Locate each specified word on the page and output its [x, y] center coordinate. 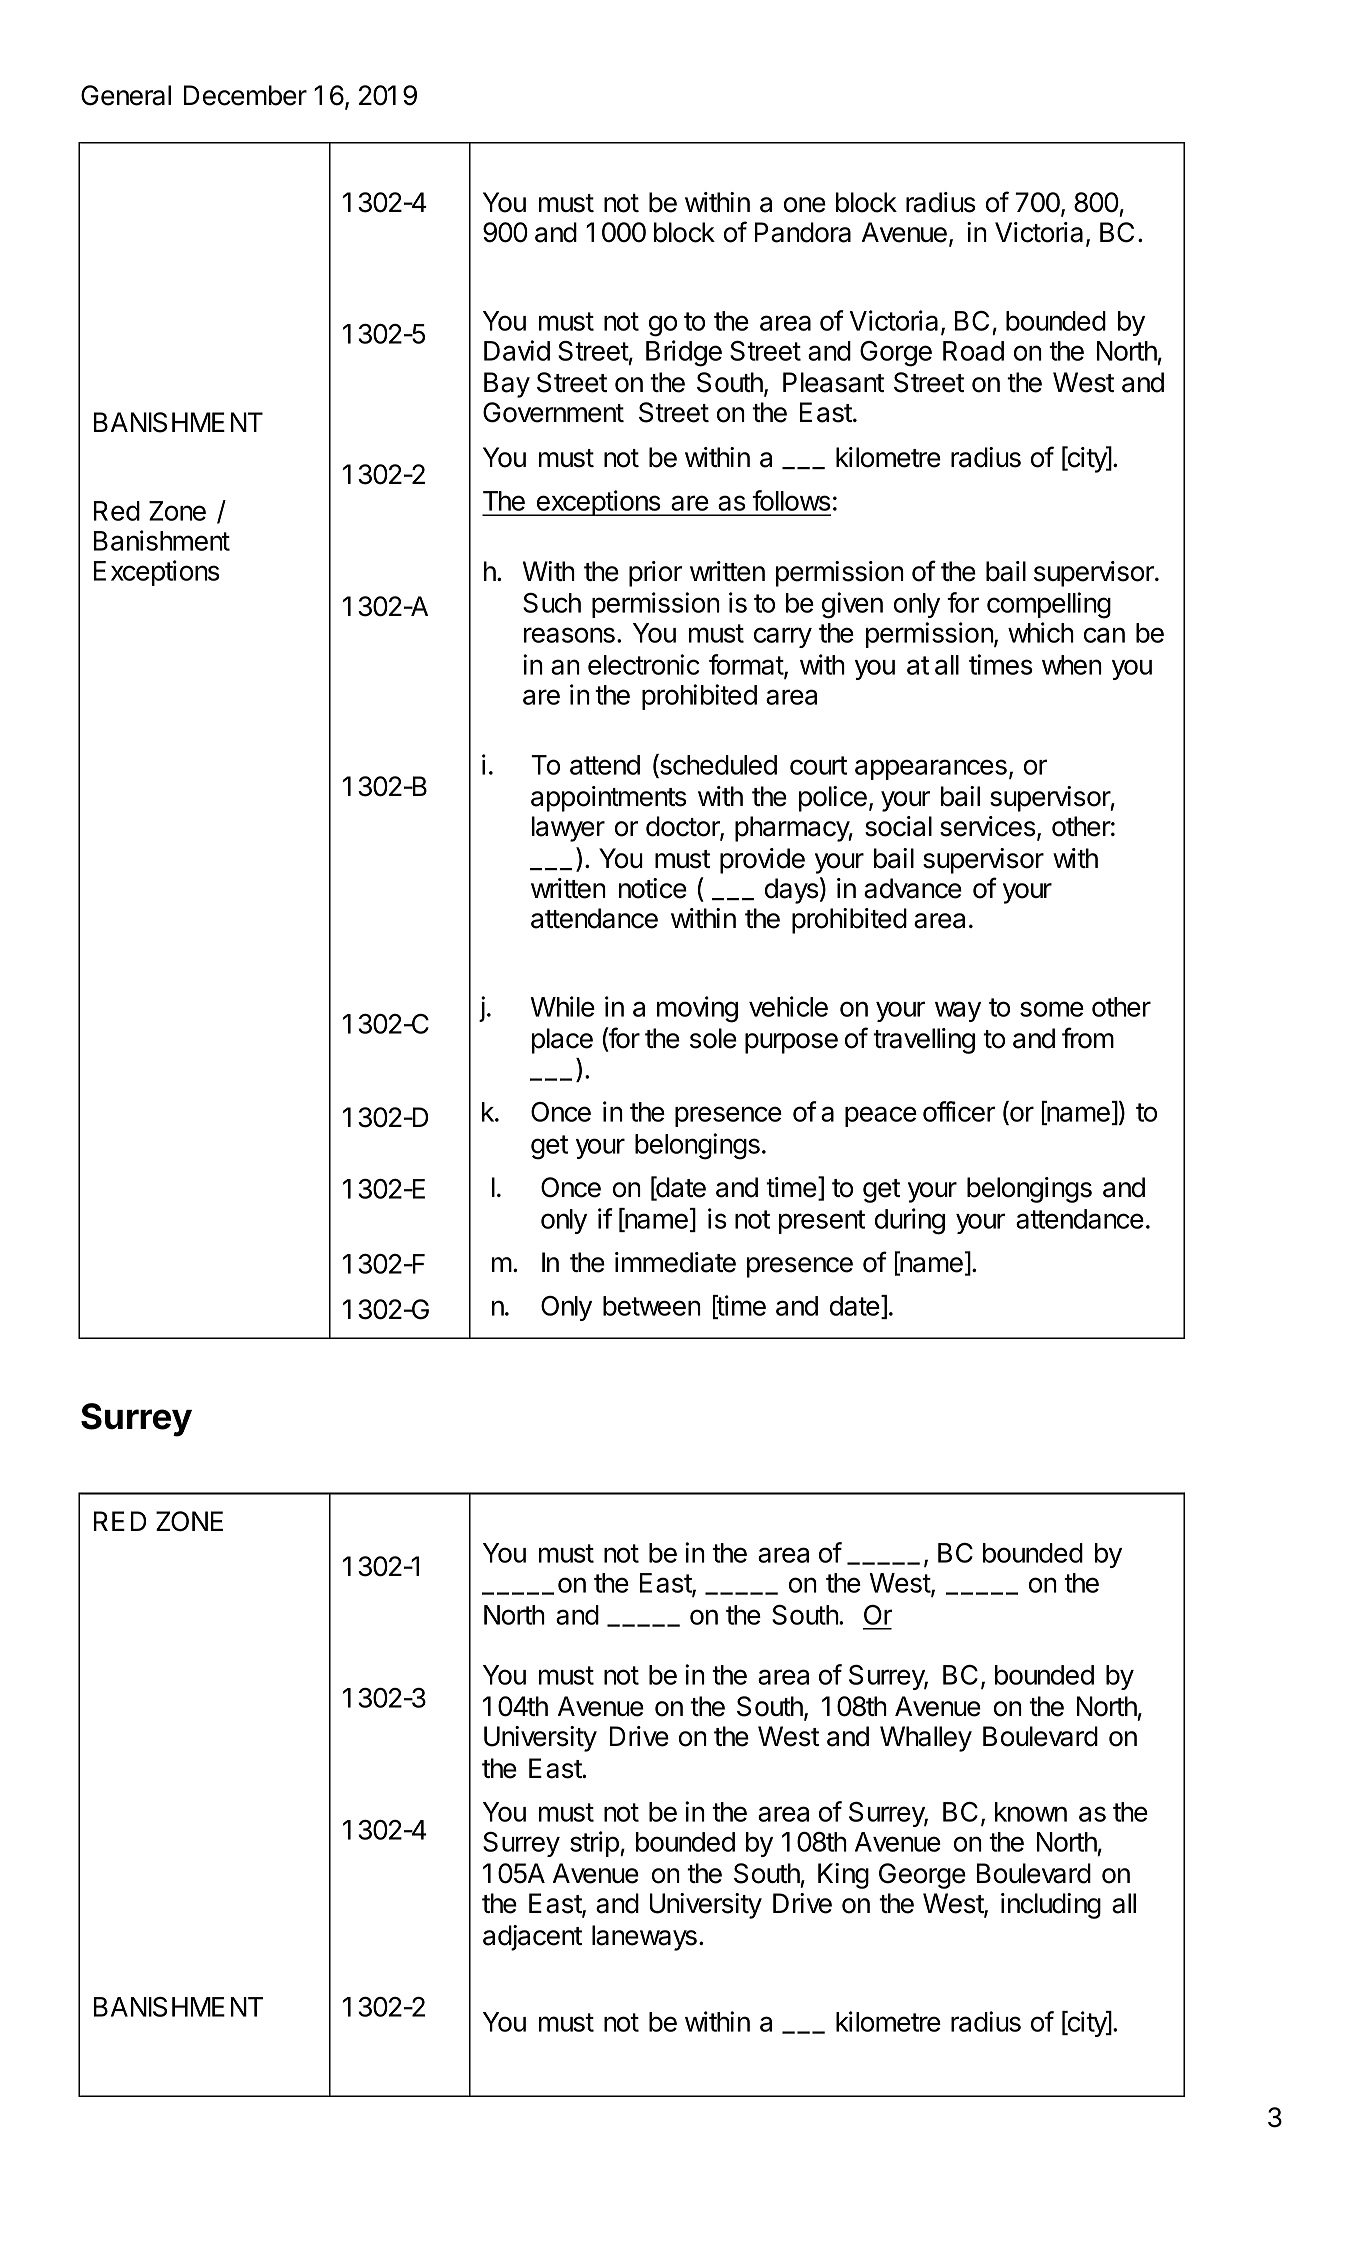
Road [973, 351]
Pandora [803, 232]
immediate [675, 1262]
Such [552, 603]
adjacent [532, 1938]
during [910, 1221]
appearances [931, 769]
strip [594, 1844]
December [245, 95]
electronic [644, 664]
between [652, 1306]
